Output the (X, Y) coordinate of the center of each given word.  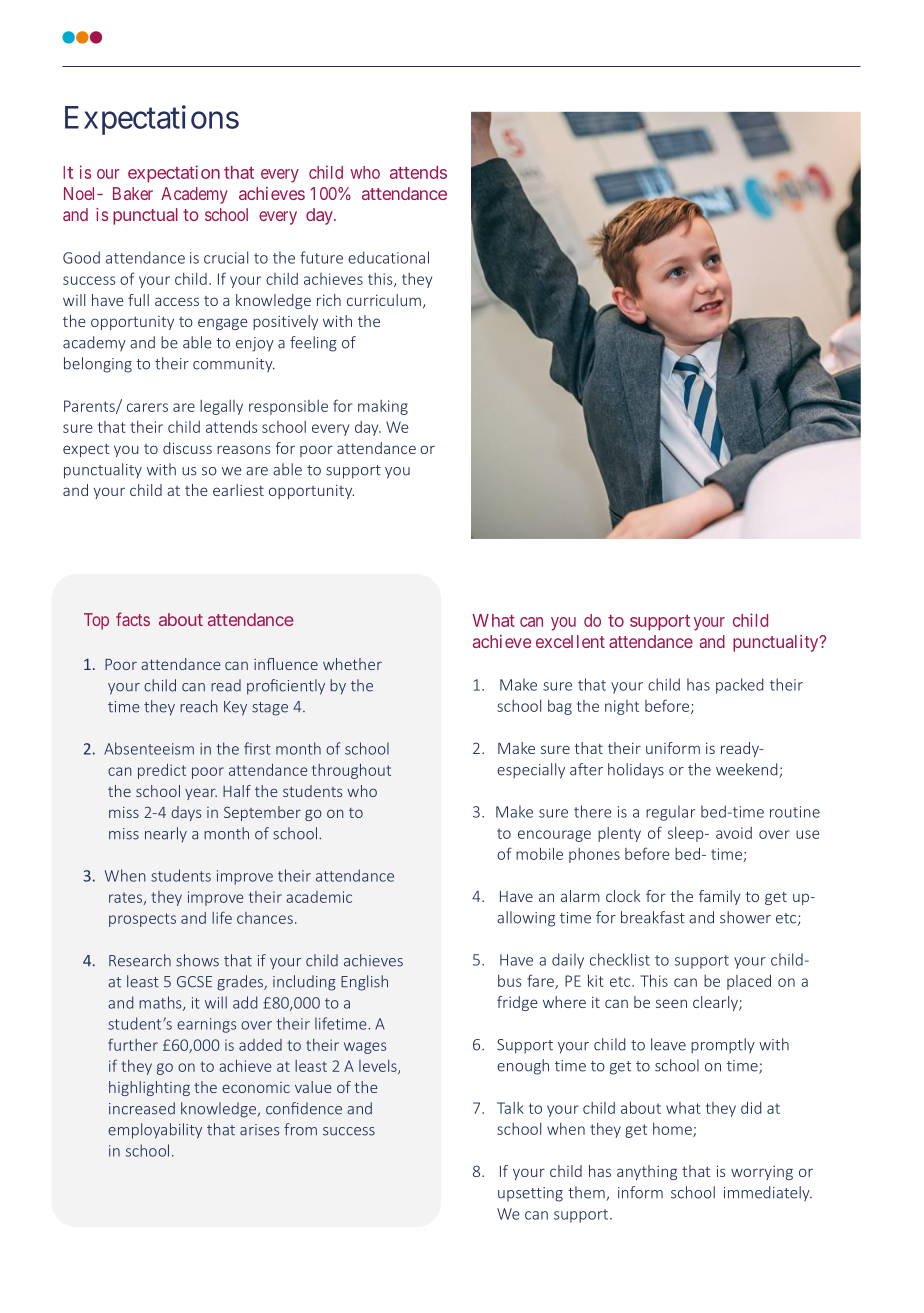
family (720, 897)
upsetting (530, 1194)
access (177, 301)
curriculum (384, 300)
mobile (539, 853)
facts (133, 619)
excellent (570, 641)
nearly (166, 834)
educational (388, 257)
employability (155, 1131)
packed (740, 686)
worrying (762, 1173)
